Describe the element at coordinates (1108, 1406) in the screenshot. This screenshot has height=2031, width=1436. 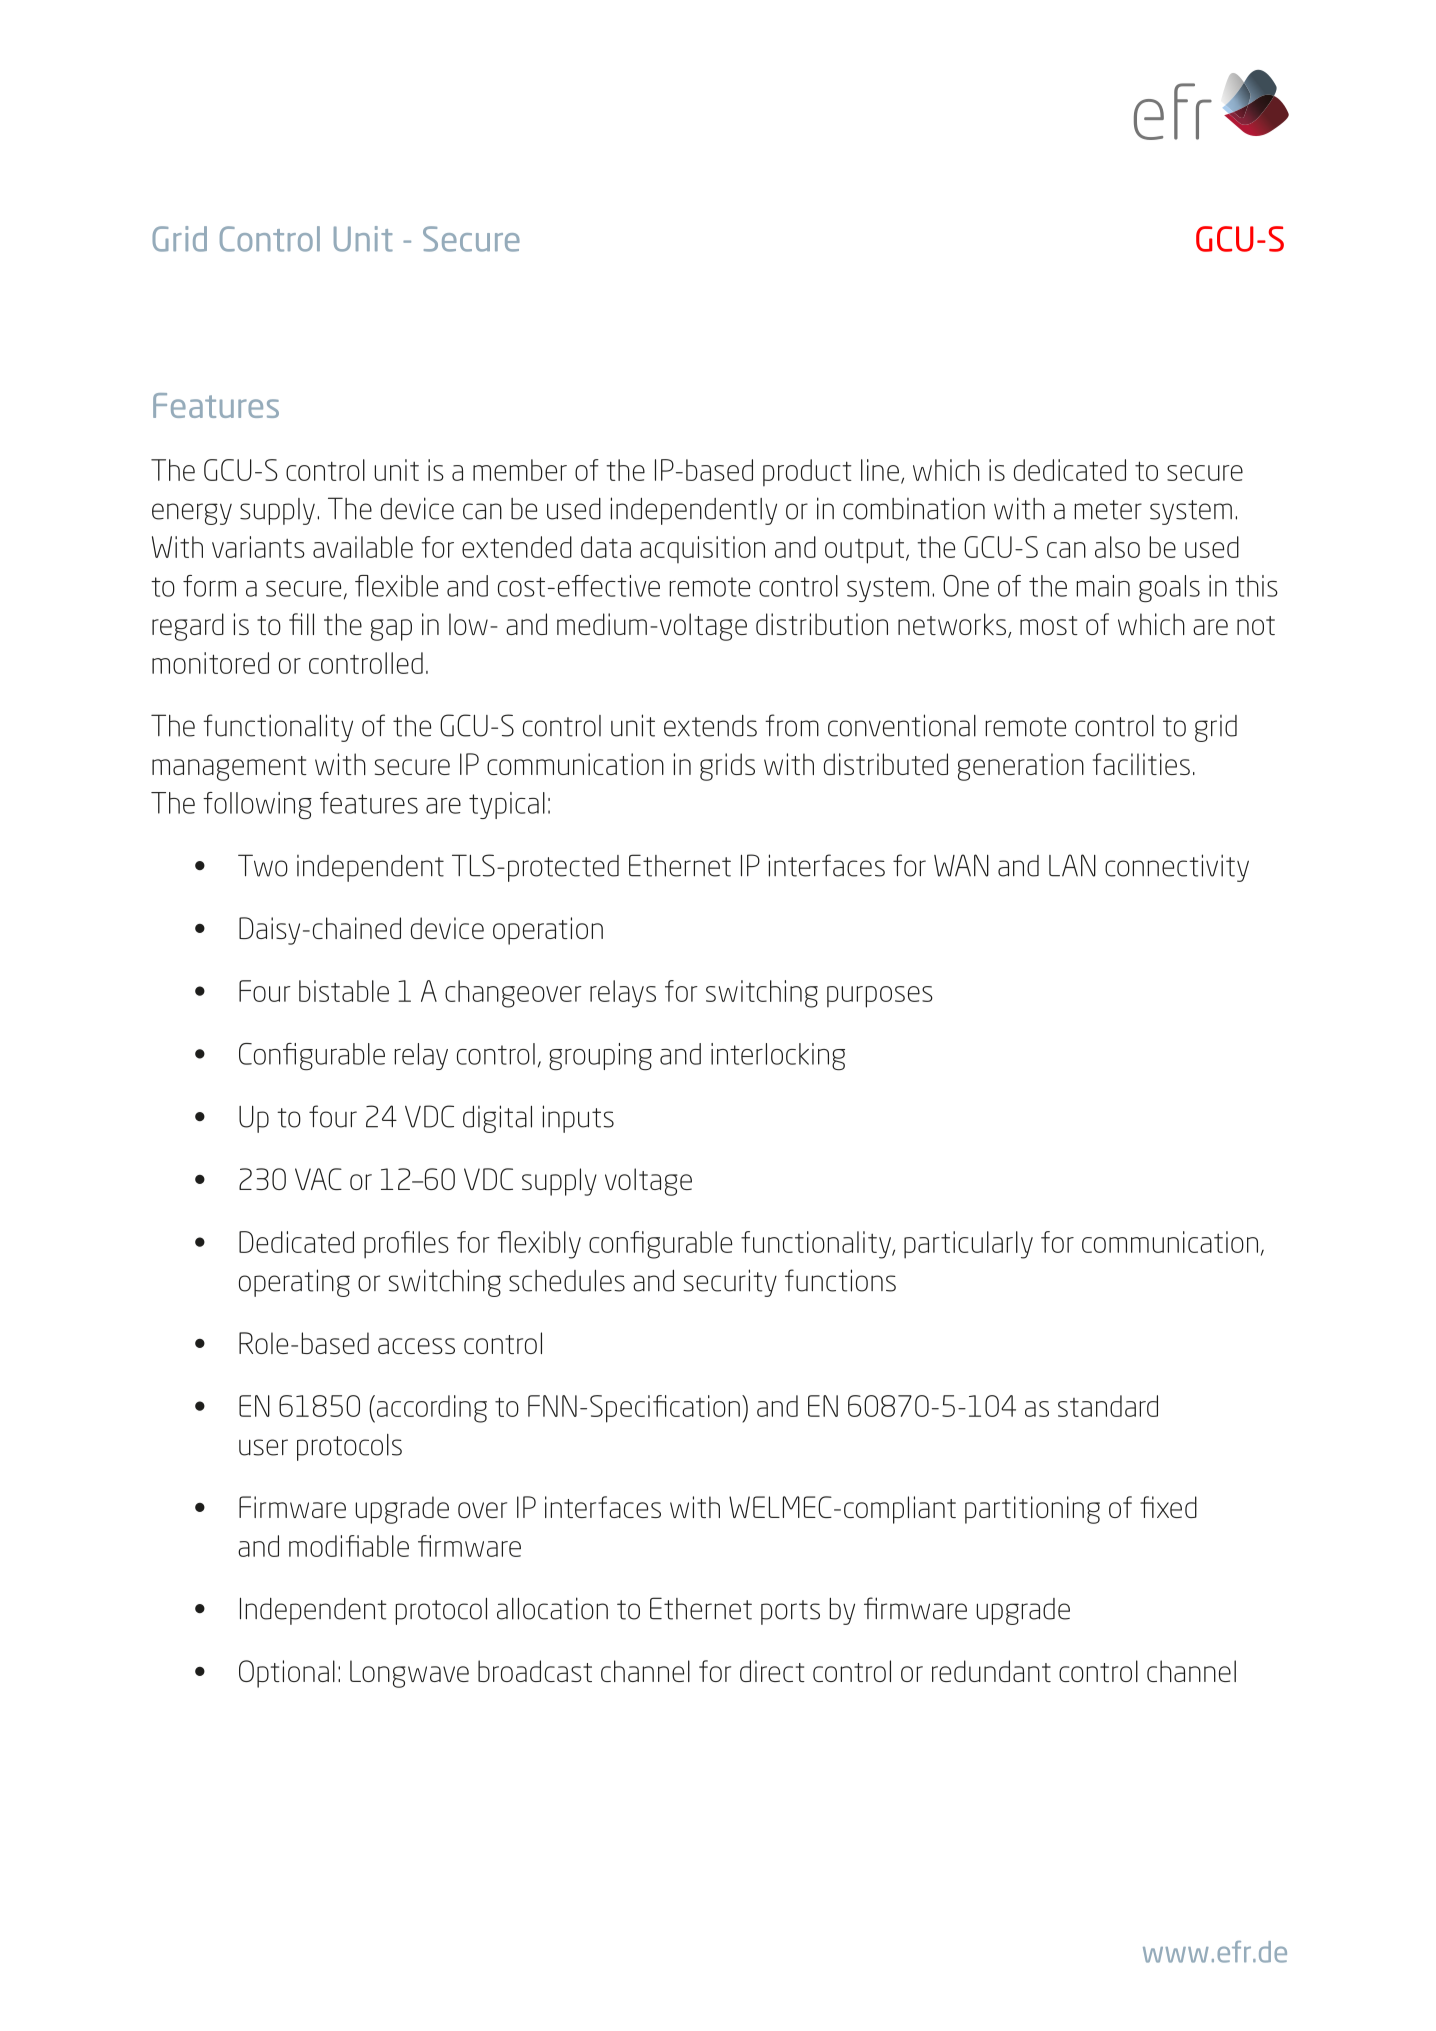
I see `standard` at that location.
